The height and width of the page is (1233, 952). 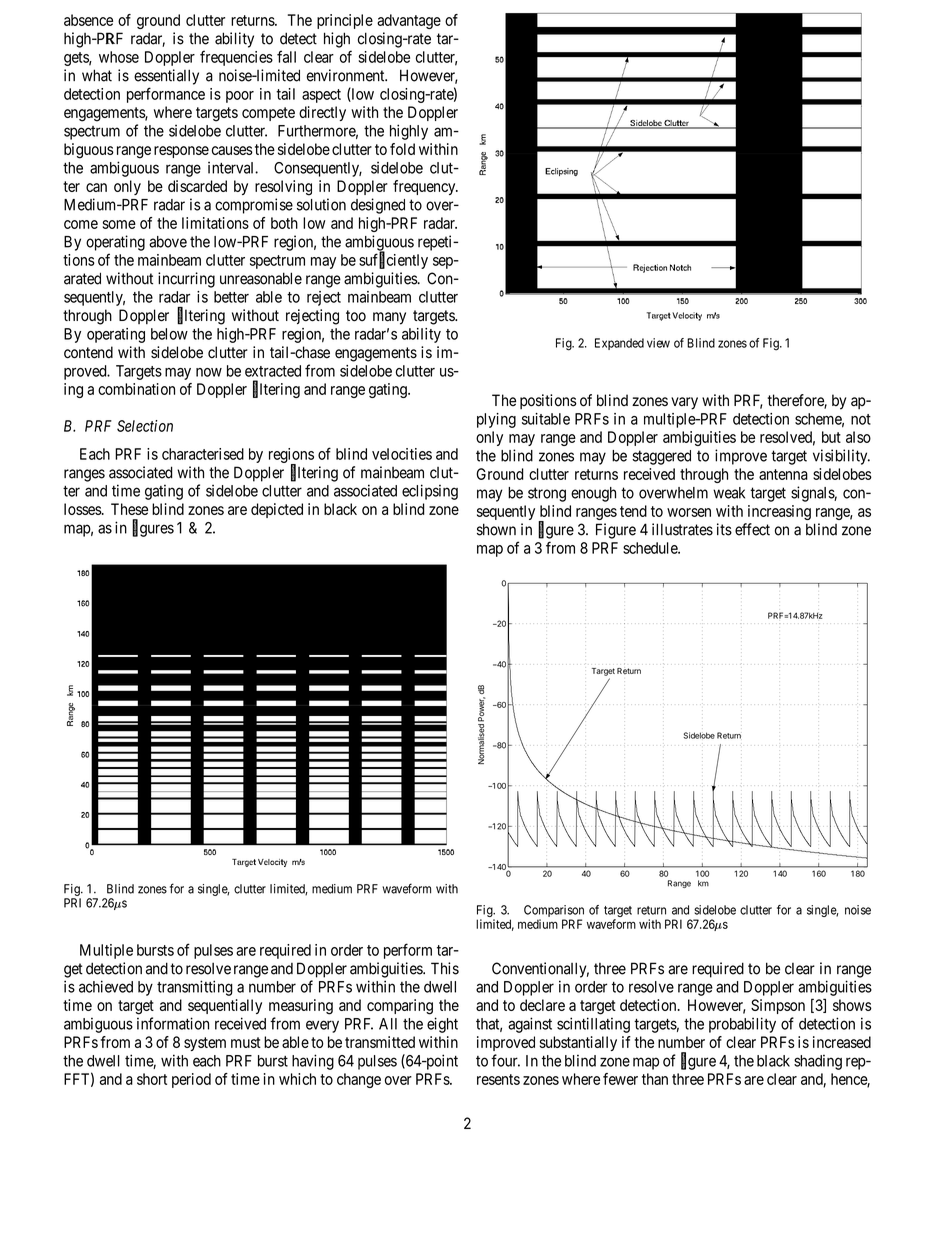 I want to click on system, so click(x=205, y=1044).
